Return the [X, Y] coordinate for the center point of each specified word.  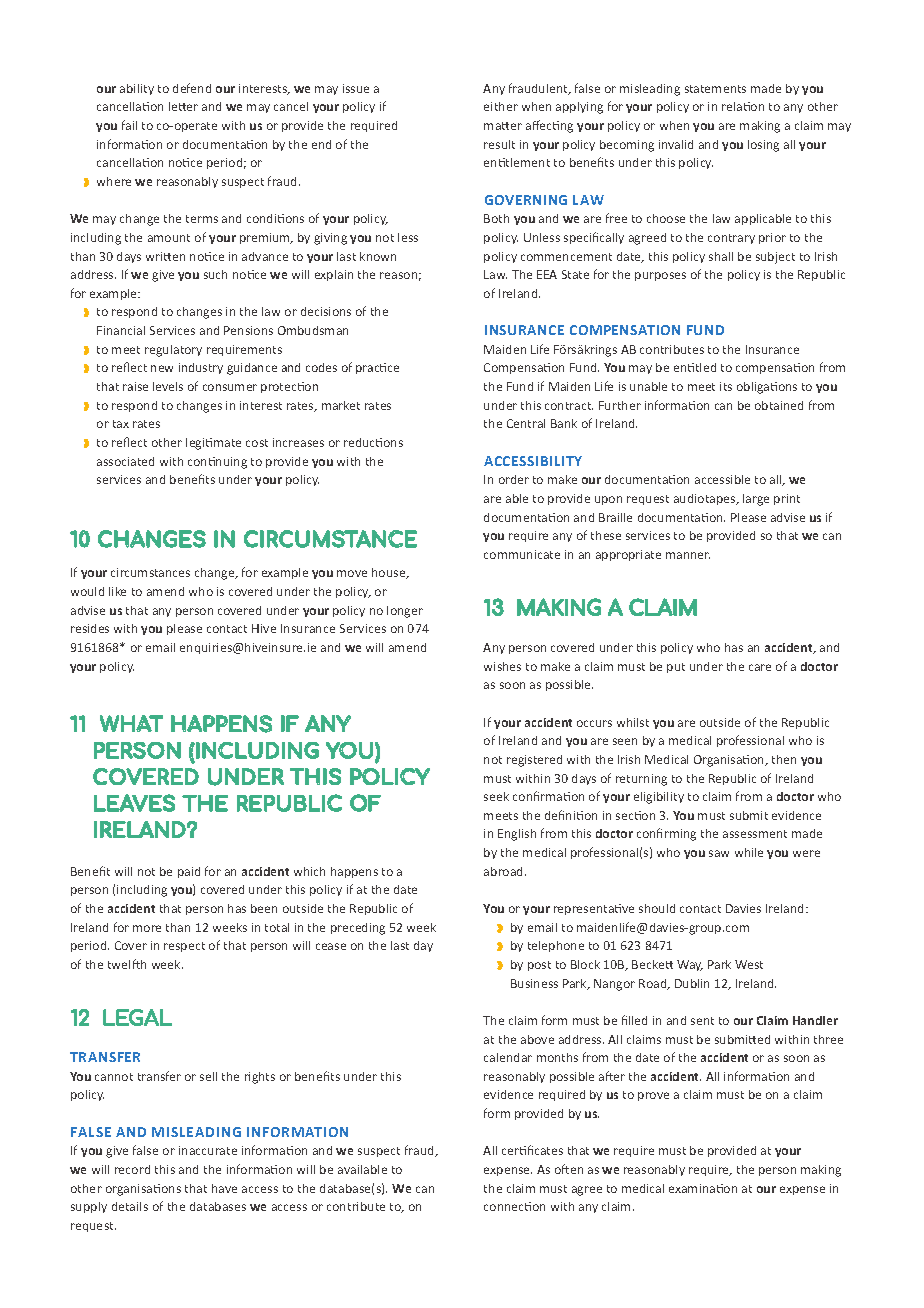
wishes [502, 666]
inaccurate [208, 1150]
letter [183, 106]
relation [743, 106]
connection [514, 1206]
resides [90, 628]
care [760, 667]
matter [503, 126]
